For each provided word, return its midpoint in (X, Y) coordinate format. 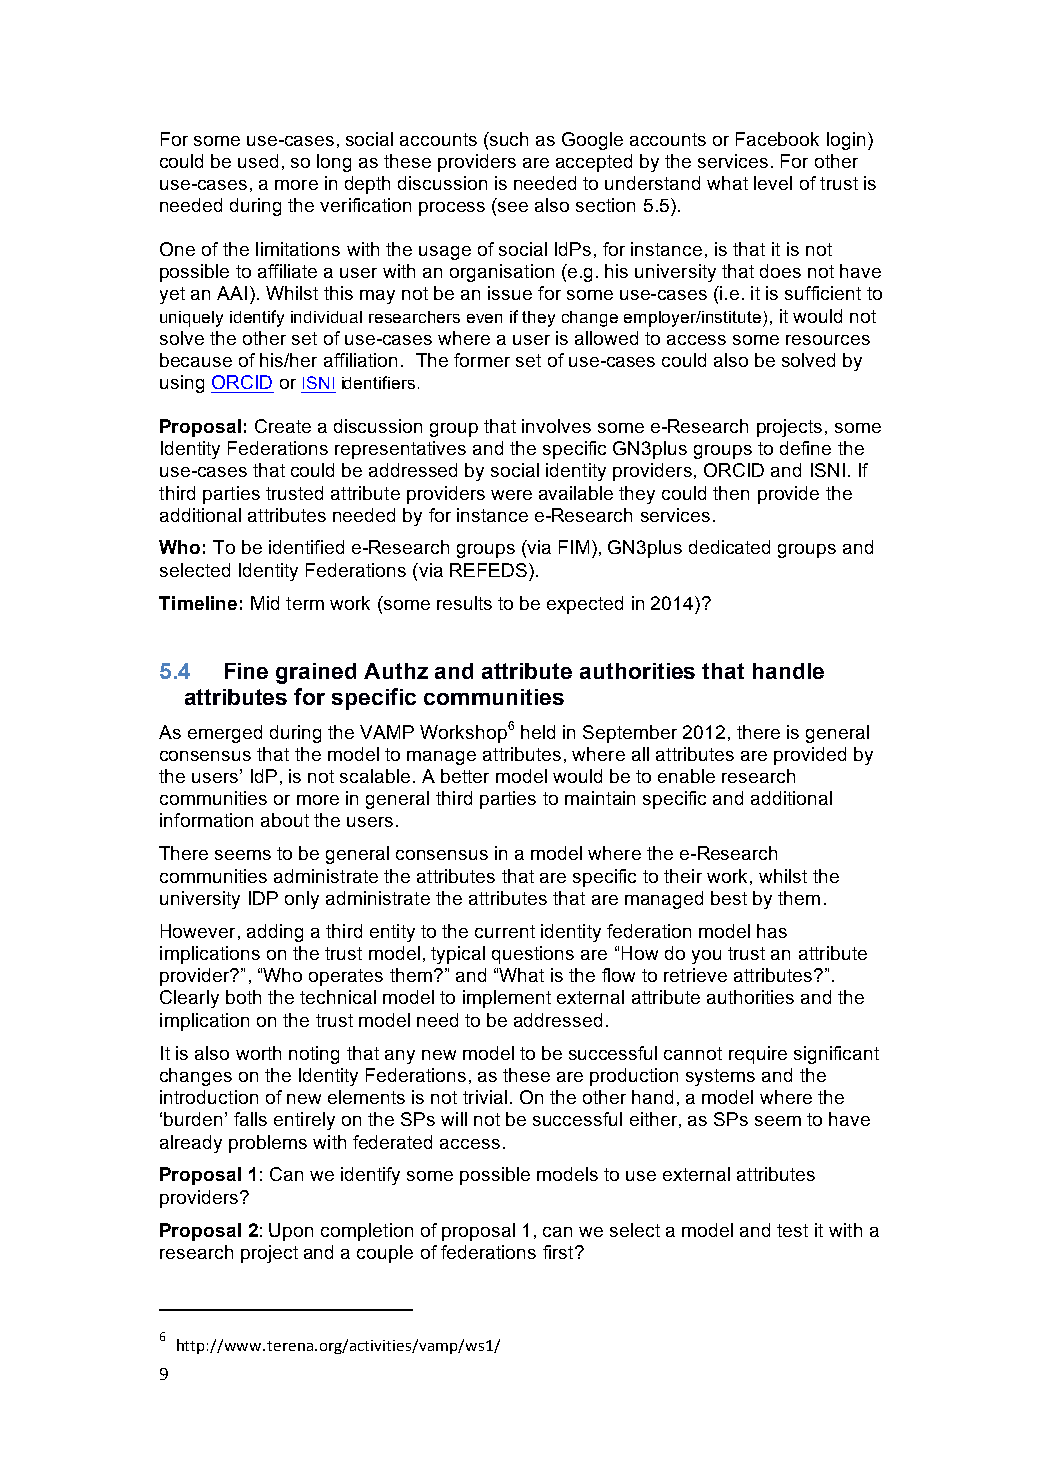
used (258, 161)
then (731, 493)
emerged (225, 734)
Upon (291, 1232)
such (508, 139)
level (773, 183)
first (559, 1252)
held (538, 732)
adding (275, 933)
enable (686, 776)
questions (533, 955)
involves (556, 426)
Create (283, 426)
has (772, 931)
